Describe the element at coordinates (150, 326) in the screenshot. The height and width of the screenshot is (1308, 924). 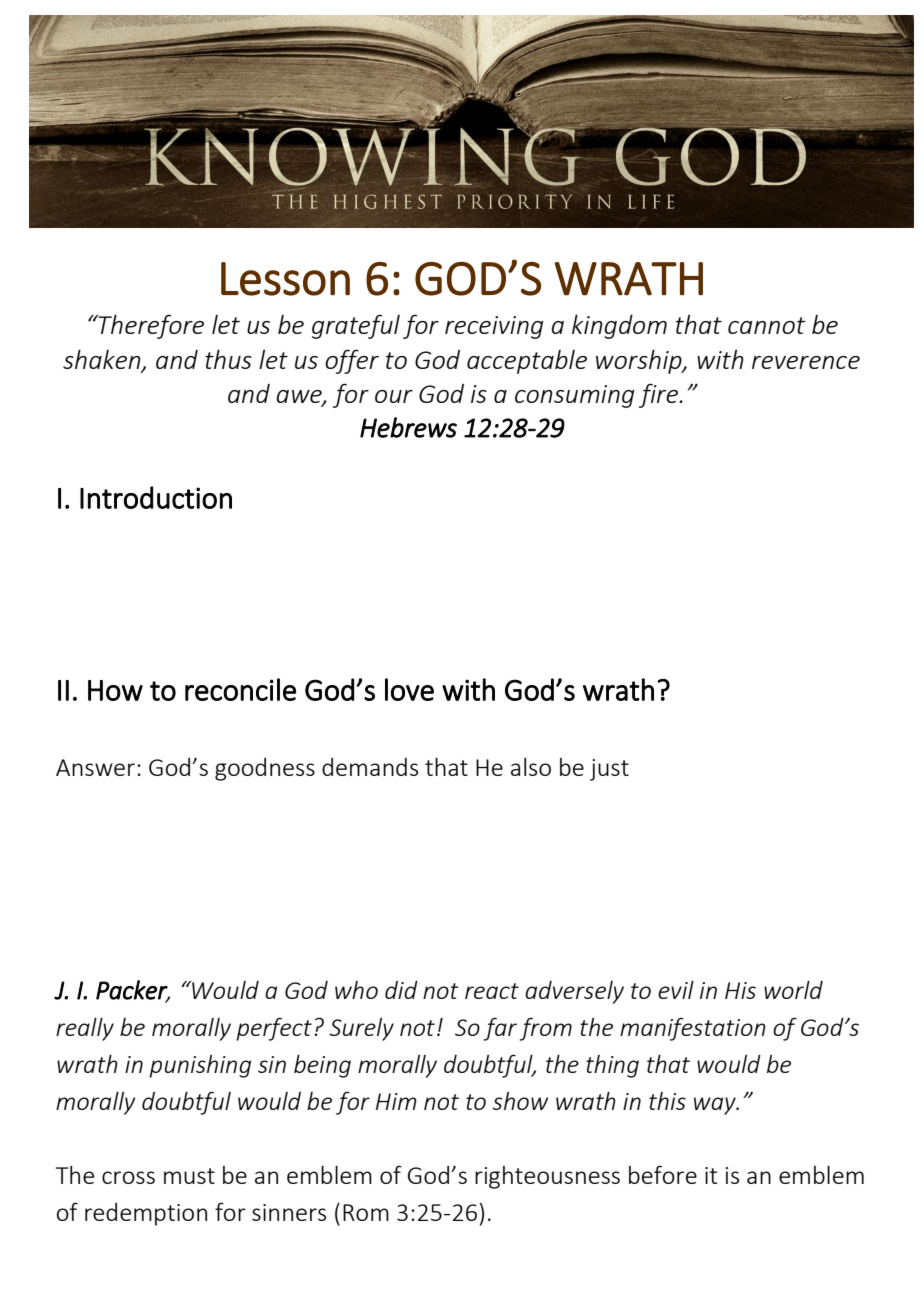
I see `Therefore` at that location.
